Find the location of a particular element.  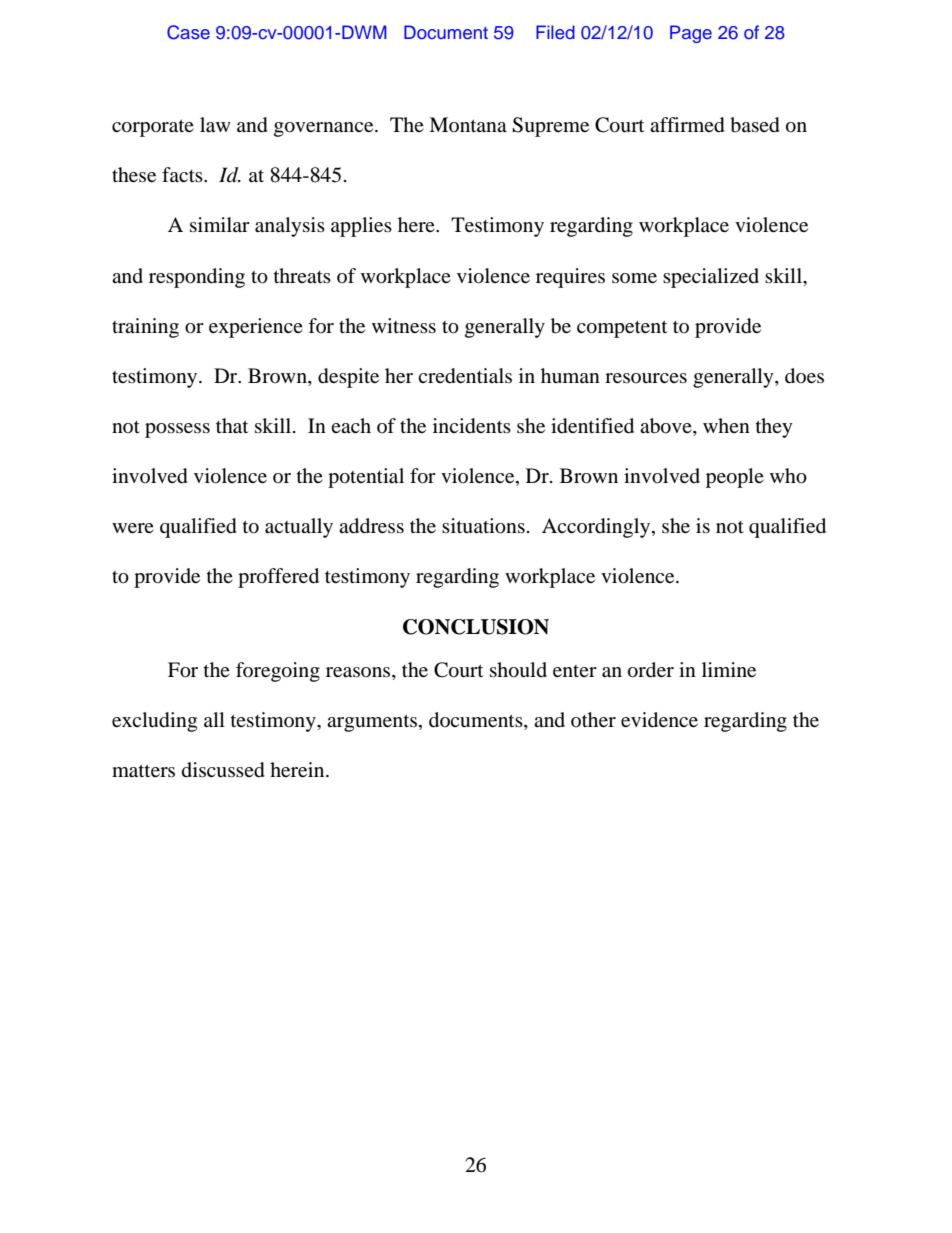

Case is located at coordinates (188, 32).
